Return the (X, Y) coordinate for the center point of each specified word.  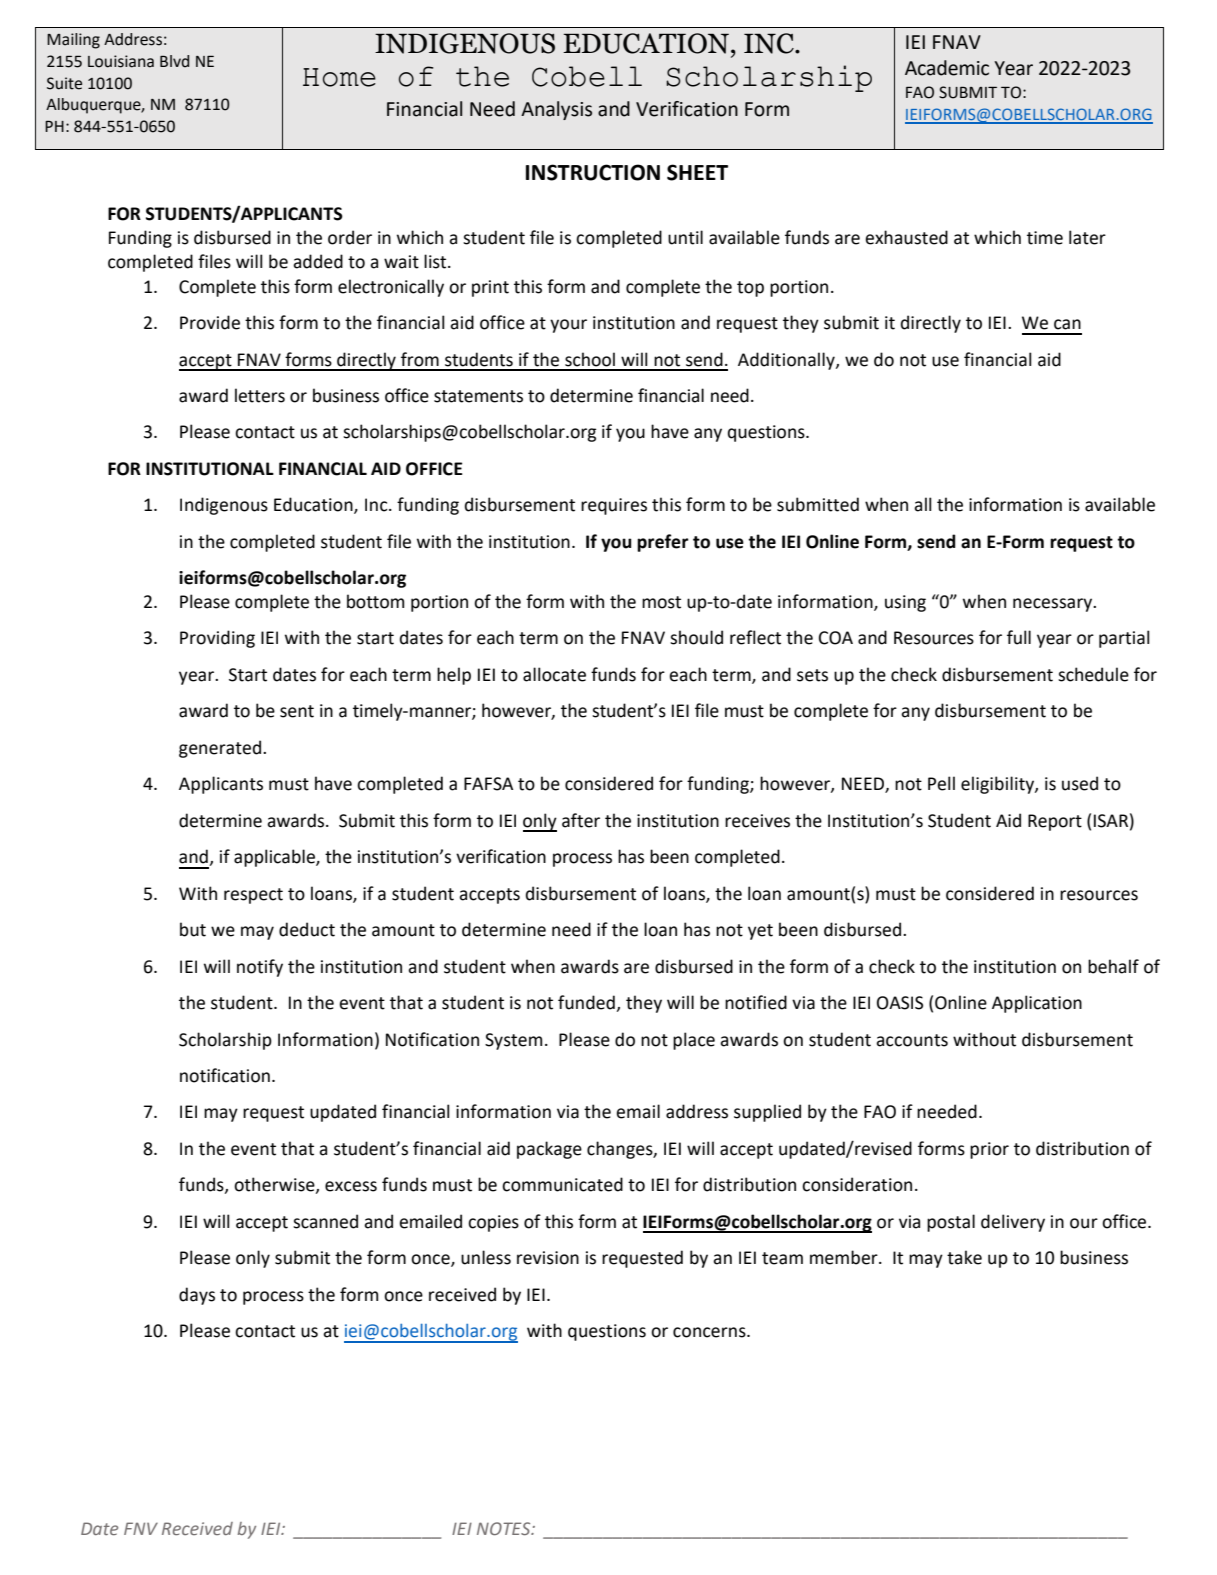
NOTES (505, 1528)
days (197, 1296)
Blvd (174, 61)
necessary (1054, 605)
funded (587, 1003)
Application (1037, 1004)
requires (614, 506)
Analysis (556, 110)
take (964, 1257)
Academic (947, 68)
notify (260, 968)
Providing (217, 639)
